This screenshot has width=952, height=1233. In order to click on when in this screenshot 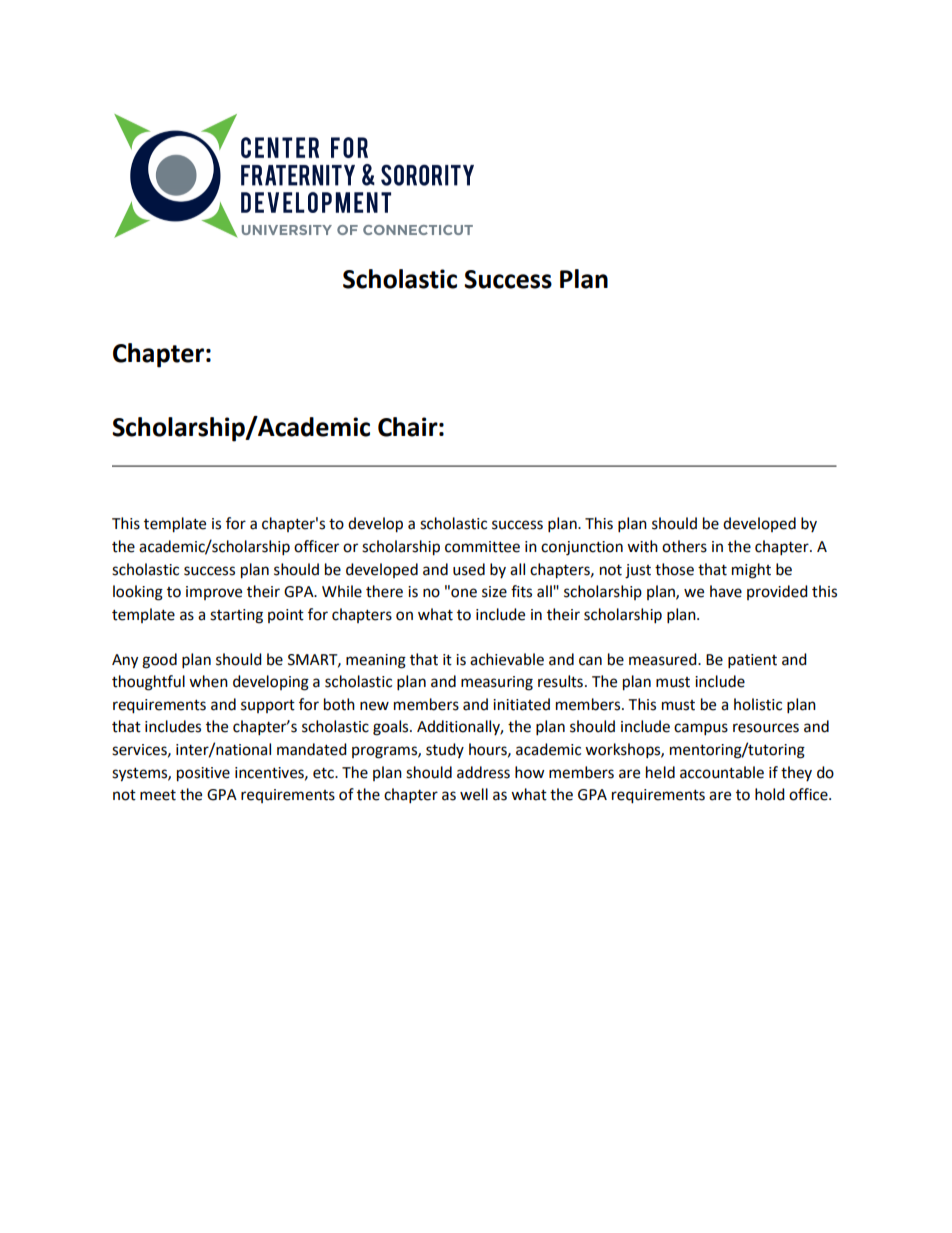, I will do `click(208, 681)`.
